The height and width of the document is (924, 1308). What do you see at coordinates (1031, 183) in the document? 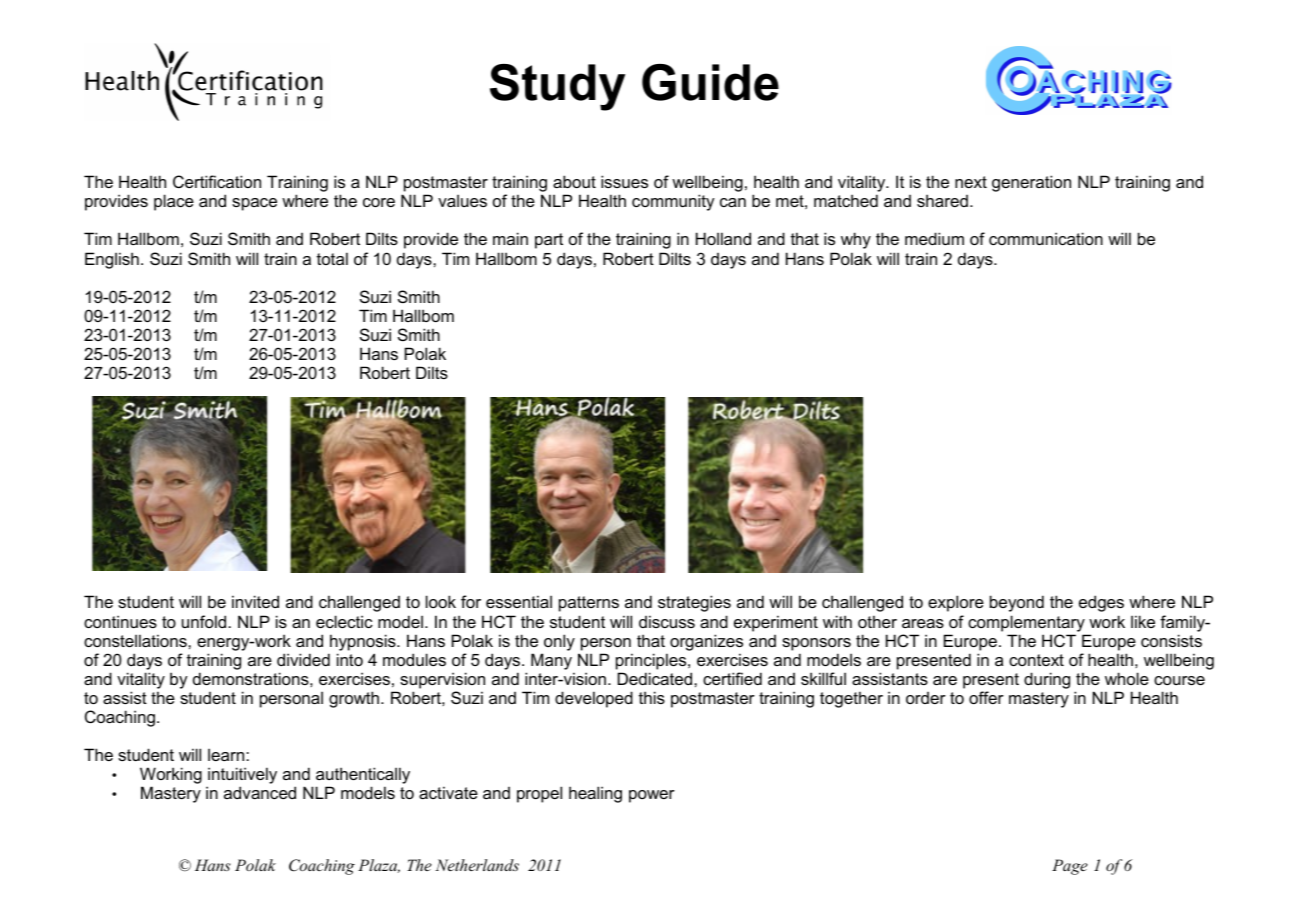
I see `generation` at bounding box center [1031, 183].
